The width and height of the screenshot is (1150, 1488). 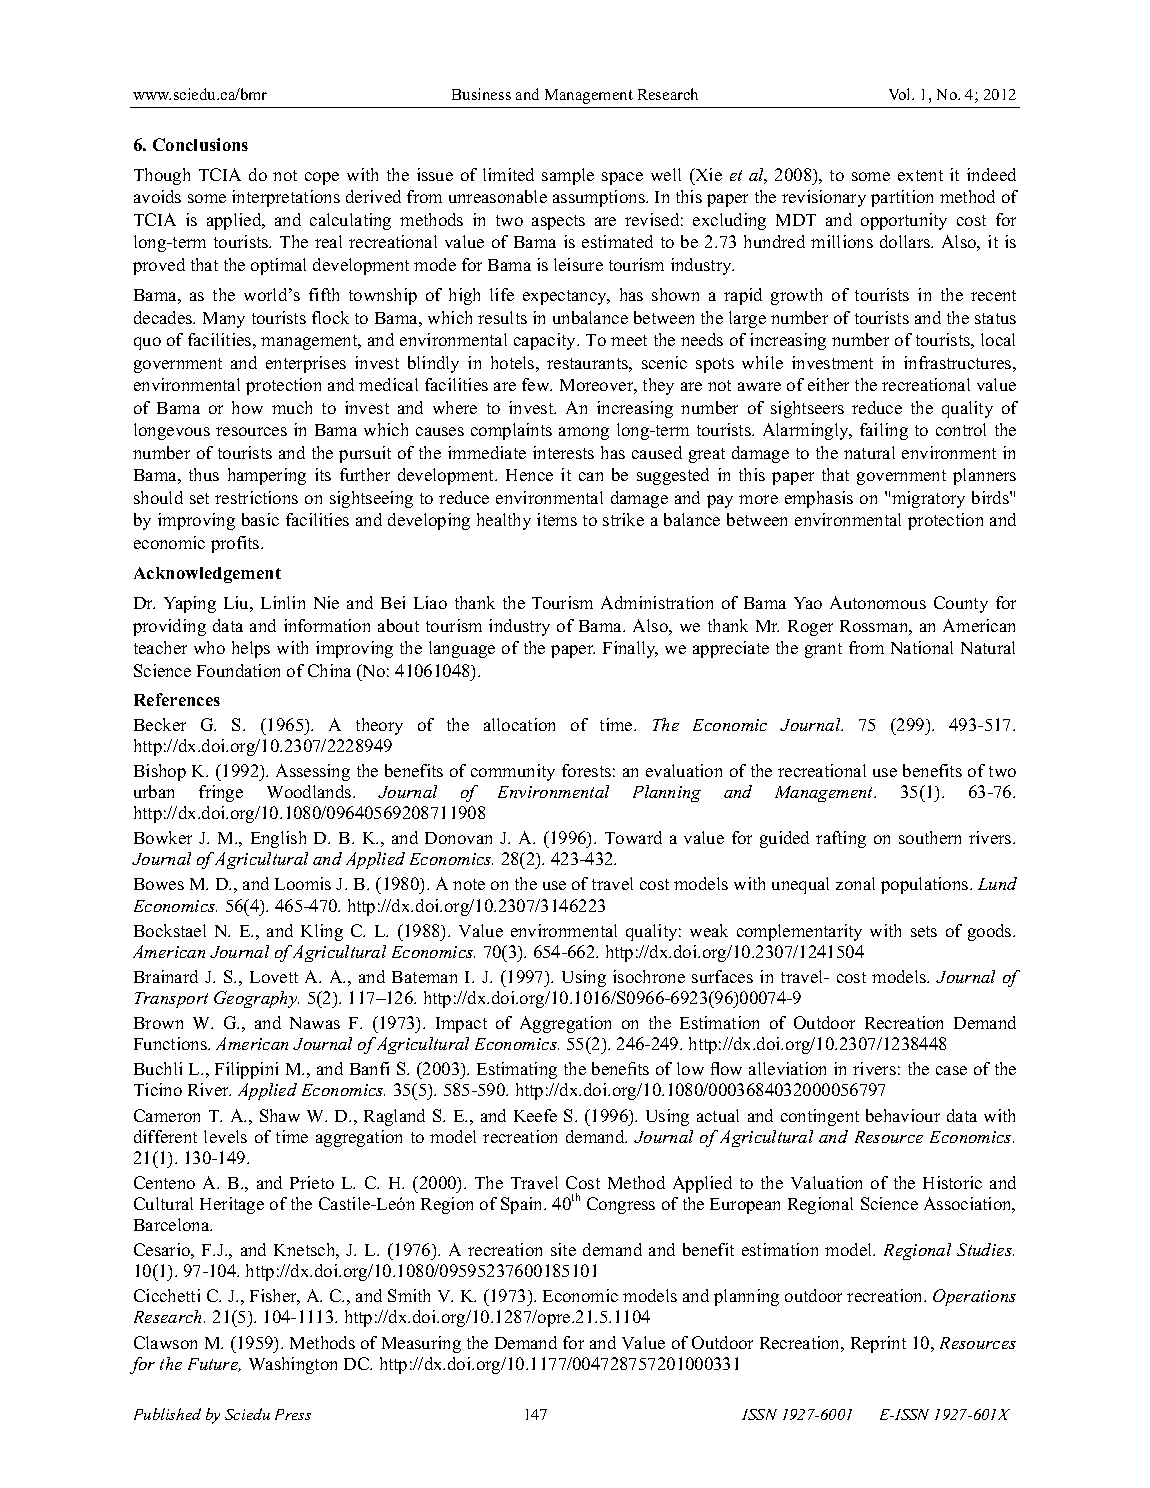 I want to click on Measuring, so click(x=421, y=1344).
